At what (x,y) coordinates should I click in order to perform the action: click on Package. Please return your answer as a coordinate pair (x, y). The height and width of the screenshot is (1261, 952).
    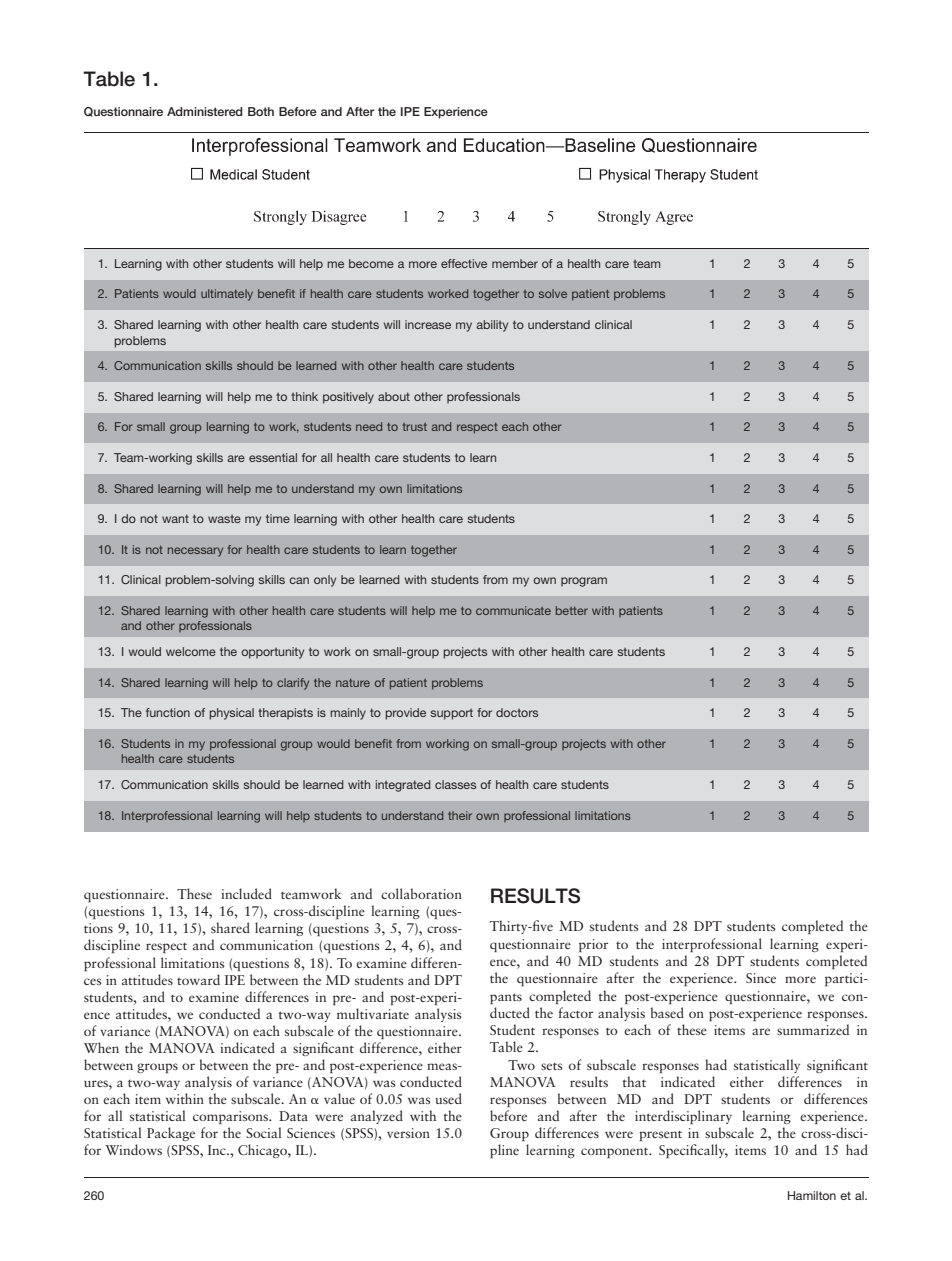
    Looking at the image, I should click on (171, 1134).
